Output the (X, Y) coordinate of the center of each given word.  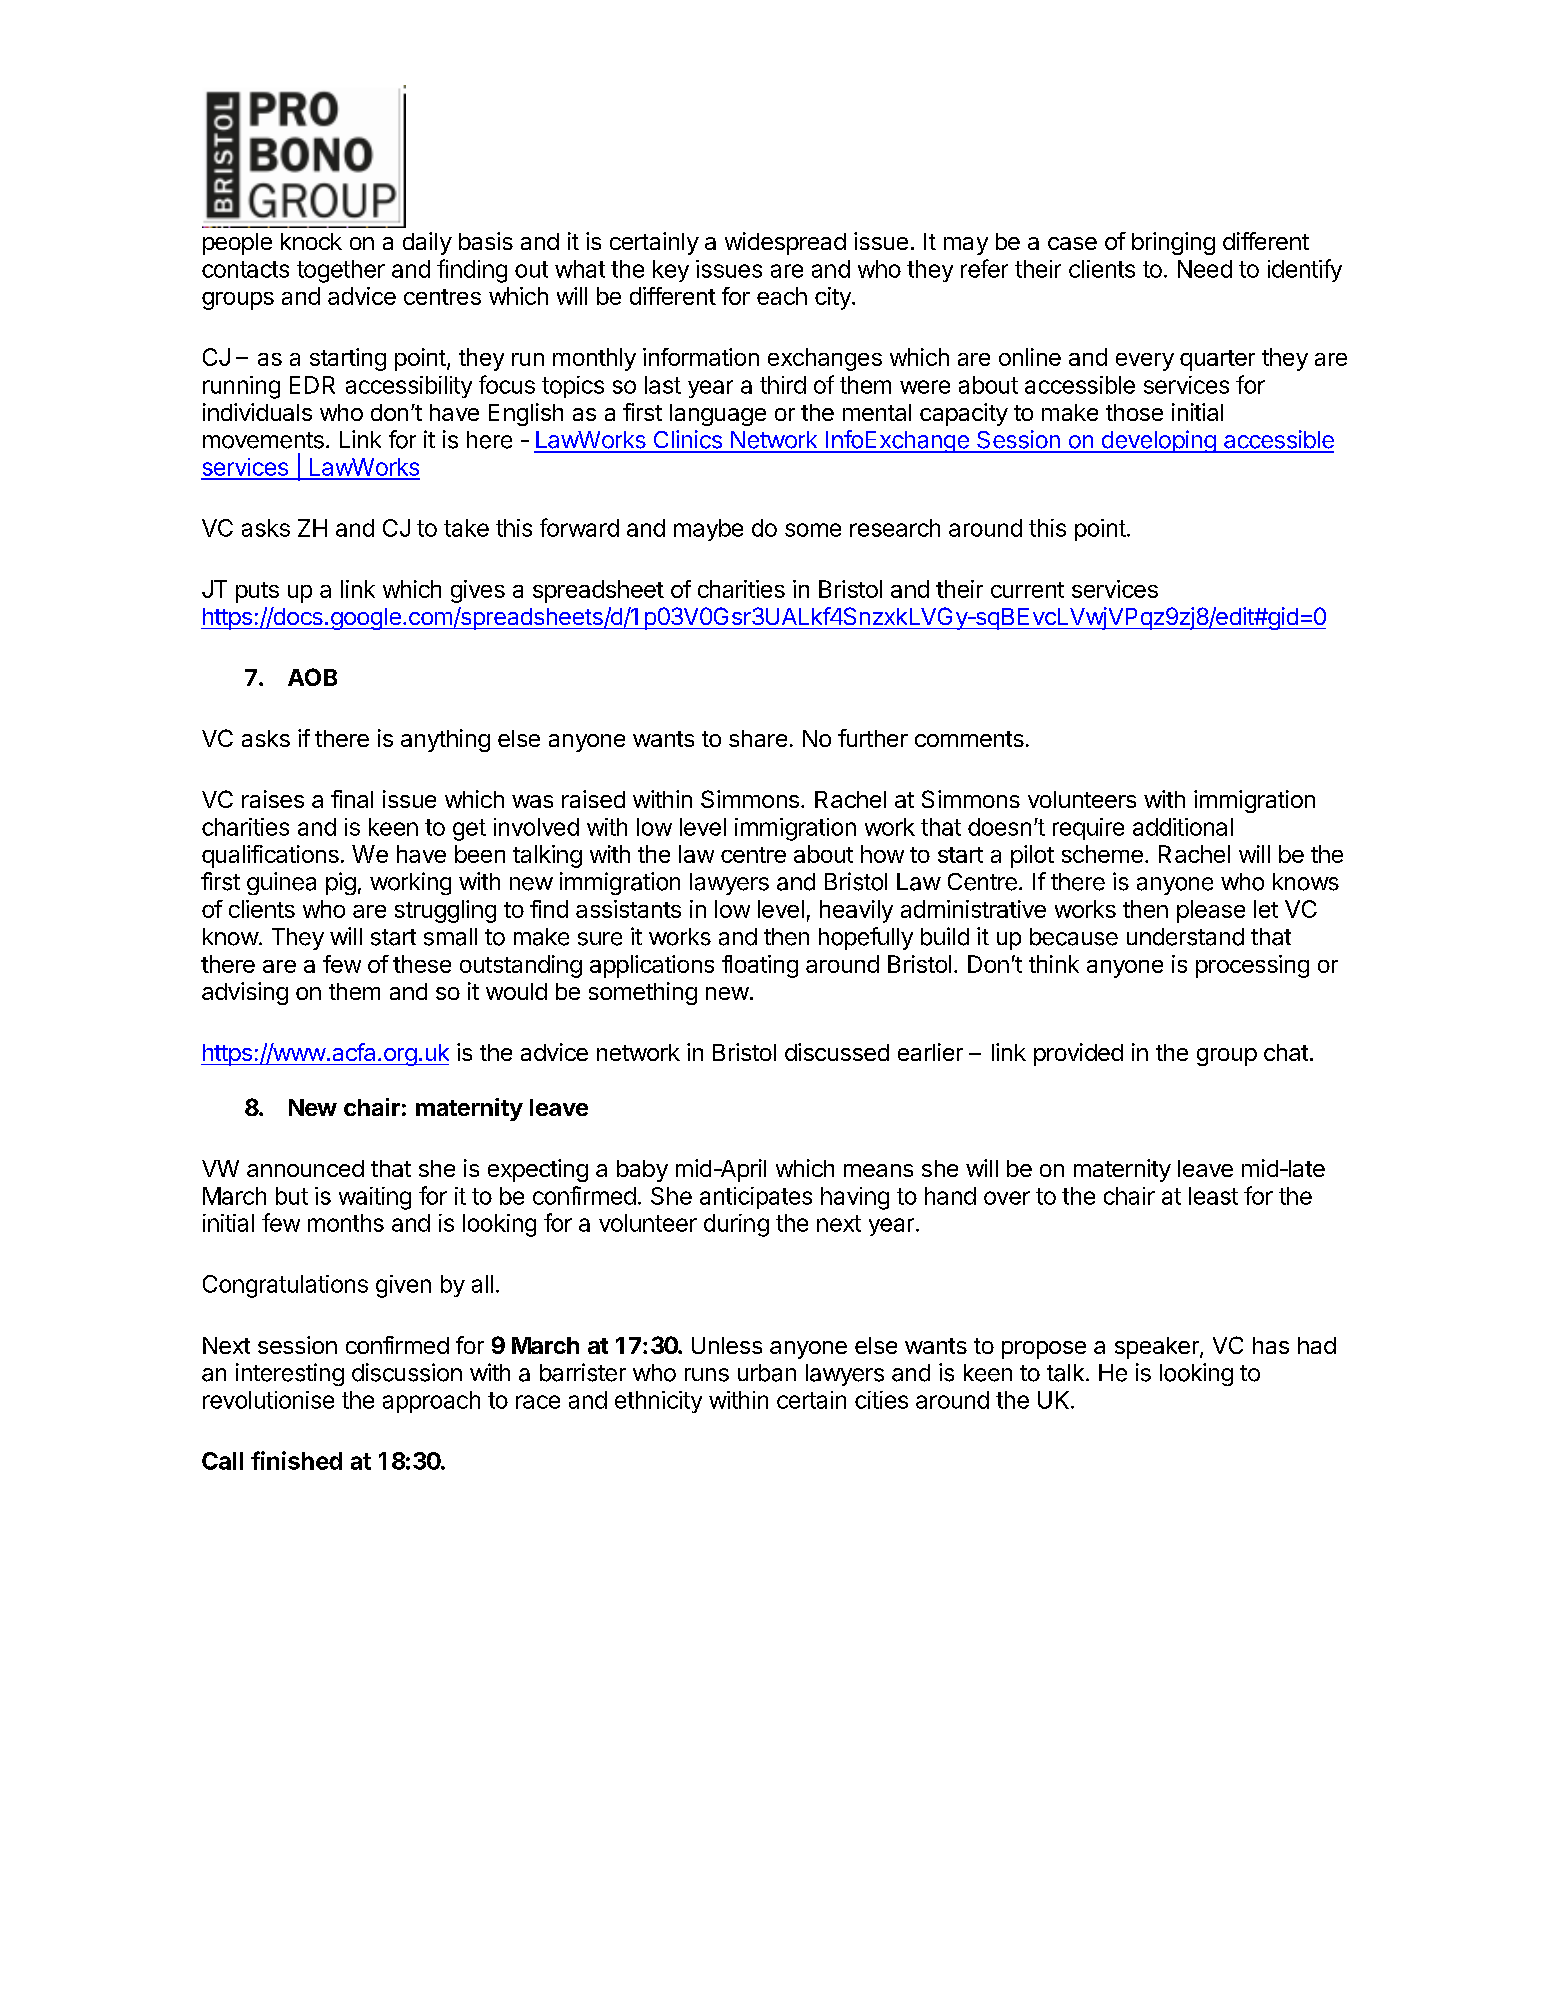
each (782, 296)
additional (1183, 827)
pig (341, 883)
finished (296, 1460)
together (341, 271)
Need (1205, 269)
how (882, 854)
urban (767, 1373)
